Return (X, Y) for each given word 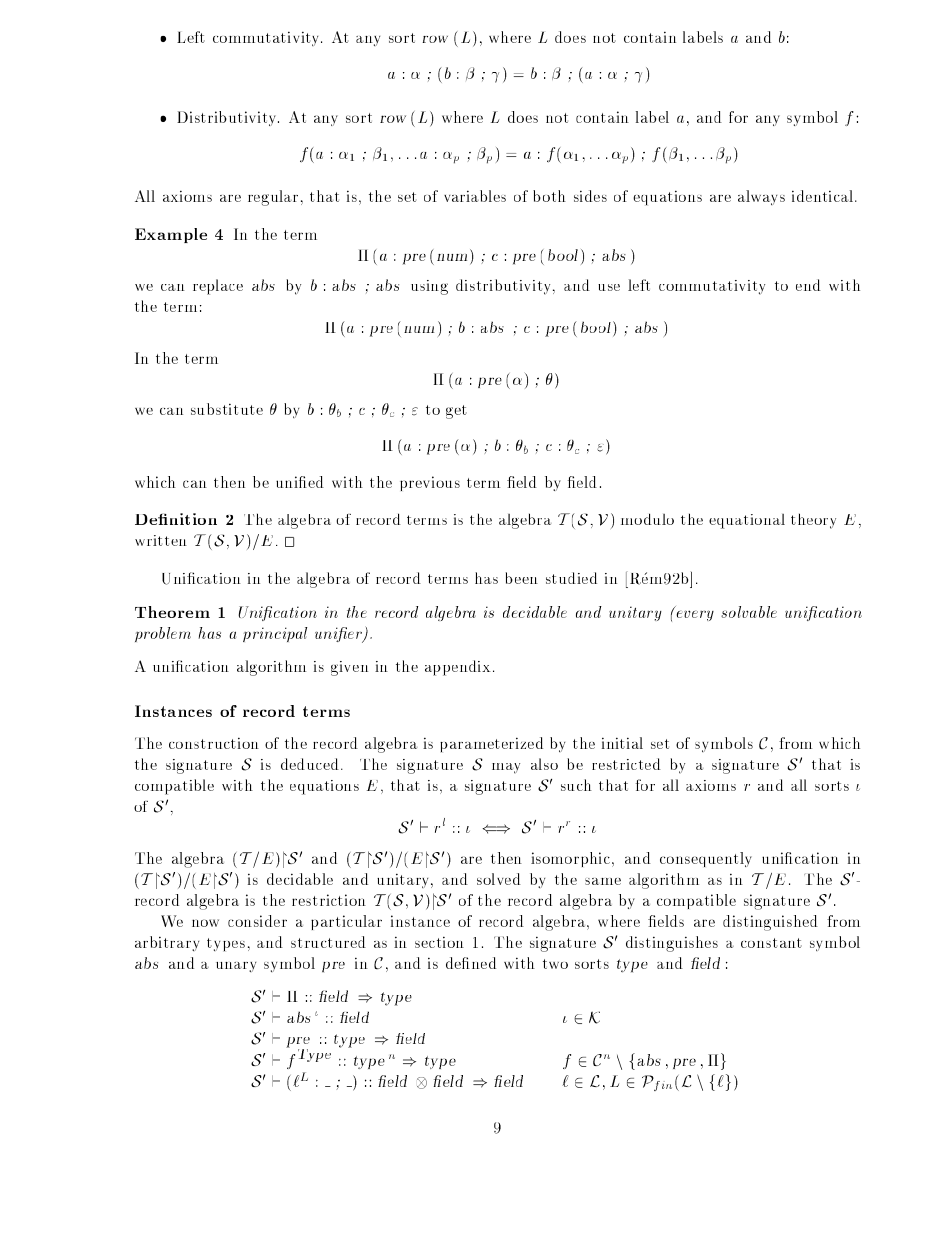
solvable (749, 612)
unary (236, 967)
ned (482, 963)
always (761, 197)
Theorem (172, 612)
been (522, 578)
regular (273, 198)
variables (475, 196)
